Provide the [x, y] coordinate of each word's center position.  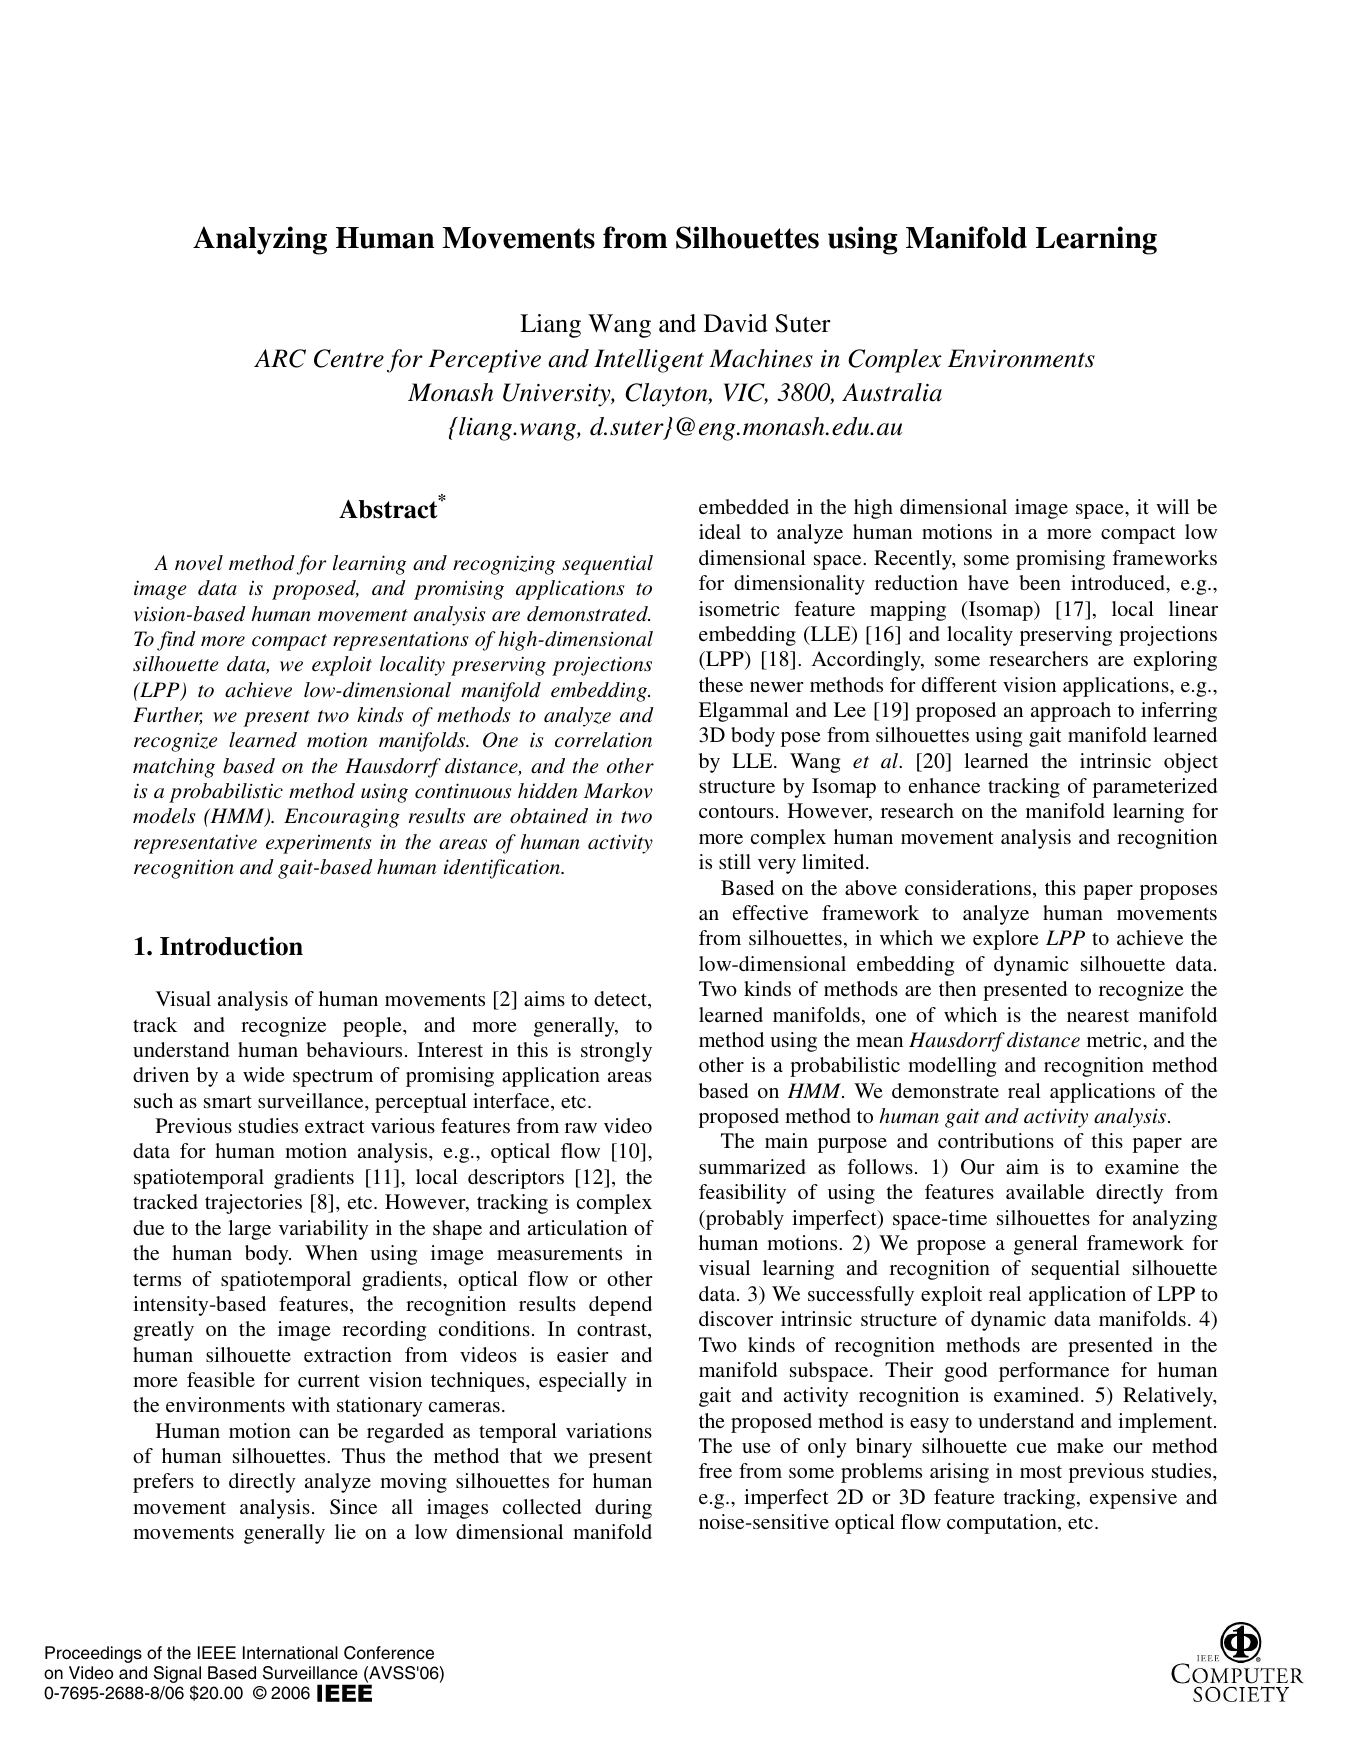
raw [581, 1128]
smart [228, 1101]
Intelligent [649, 361]
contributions [996, 1140]
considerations [968, 887]
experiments [318, 844]
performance [1054, 1372]
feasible [221, 1379]
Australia [892, 392]
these [721, 684]
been [1040, 582]
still [735, 861]
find [176, 641]
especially [583, 1382]
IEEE [217, 1652]
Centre [349, 358]
